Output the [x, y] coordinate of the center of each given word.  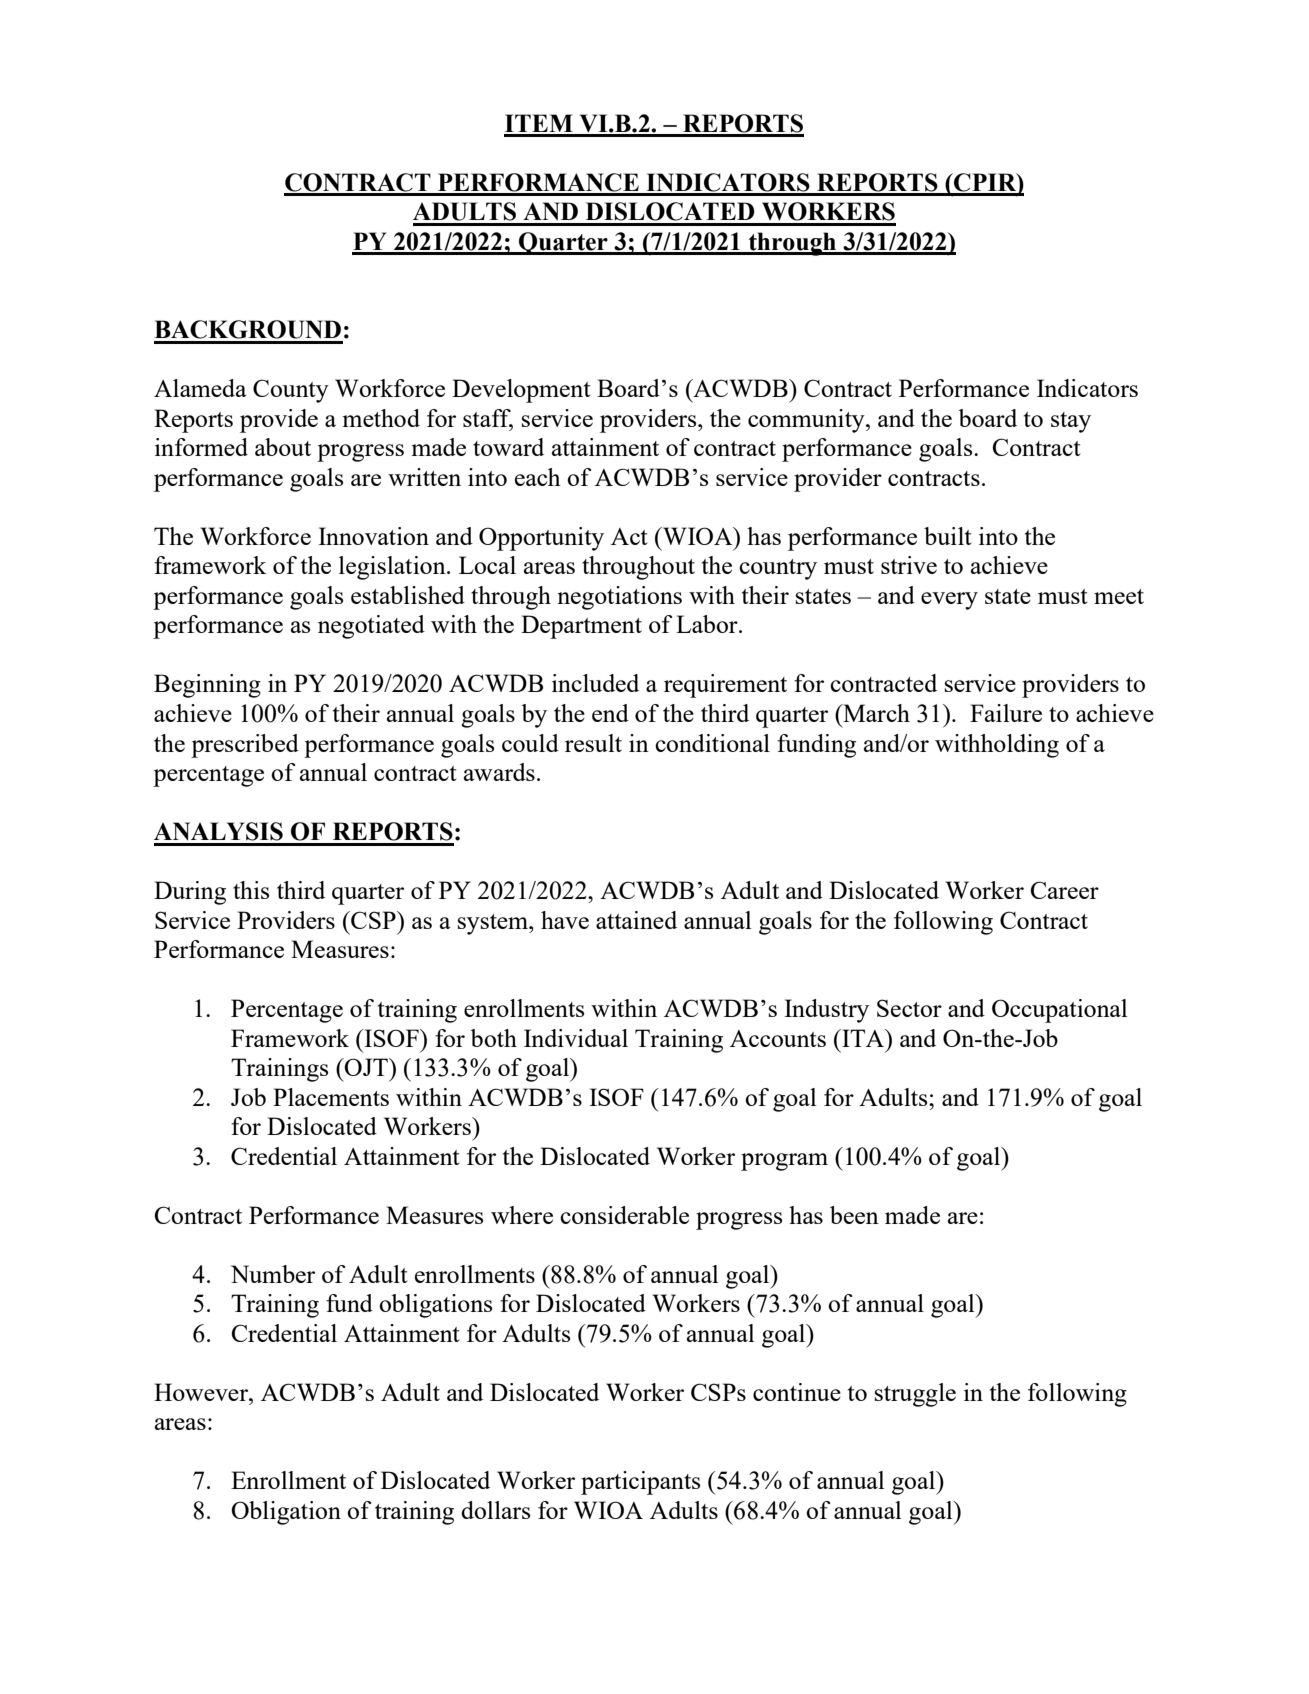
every [949, 601]
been [854, 1215]
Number [273, 1274]
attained [636, 920]
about [283, 447]
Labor [708, 624]
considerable [624, 1215]
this [251, 890]
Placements [331, 1097]
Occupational [1059, 1011]
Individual [576, 1038]
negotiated [371, 627]
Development [521, 391]
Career [1065, 890]
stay [1071, 422]
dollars [495, 1510]
